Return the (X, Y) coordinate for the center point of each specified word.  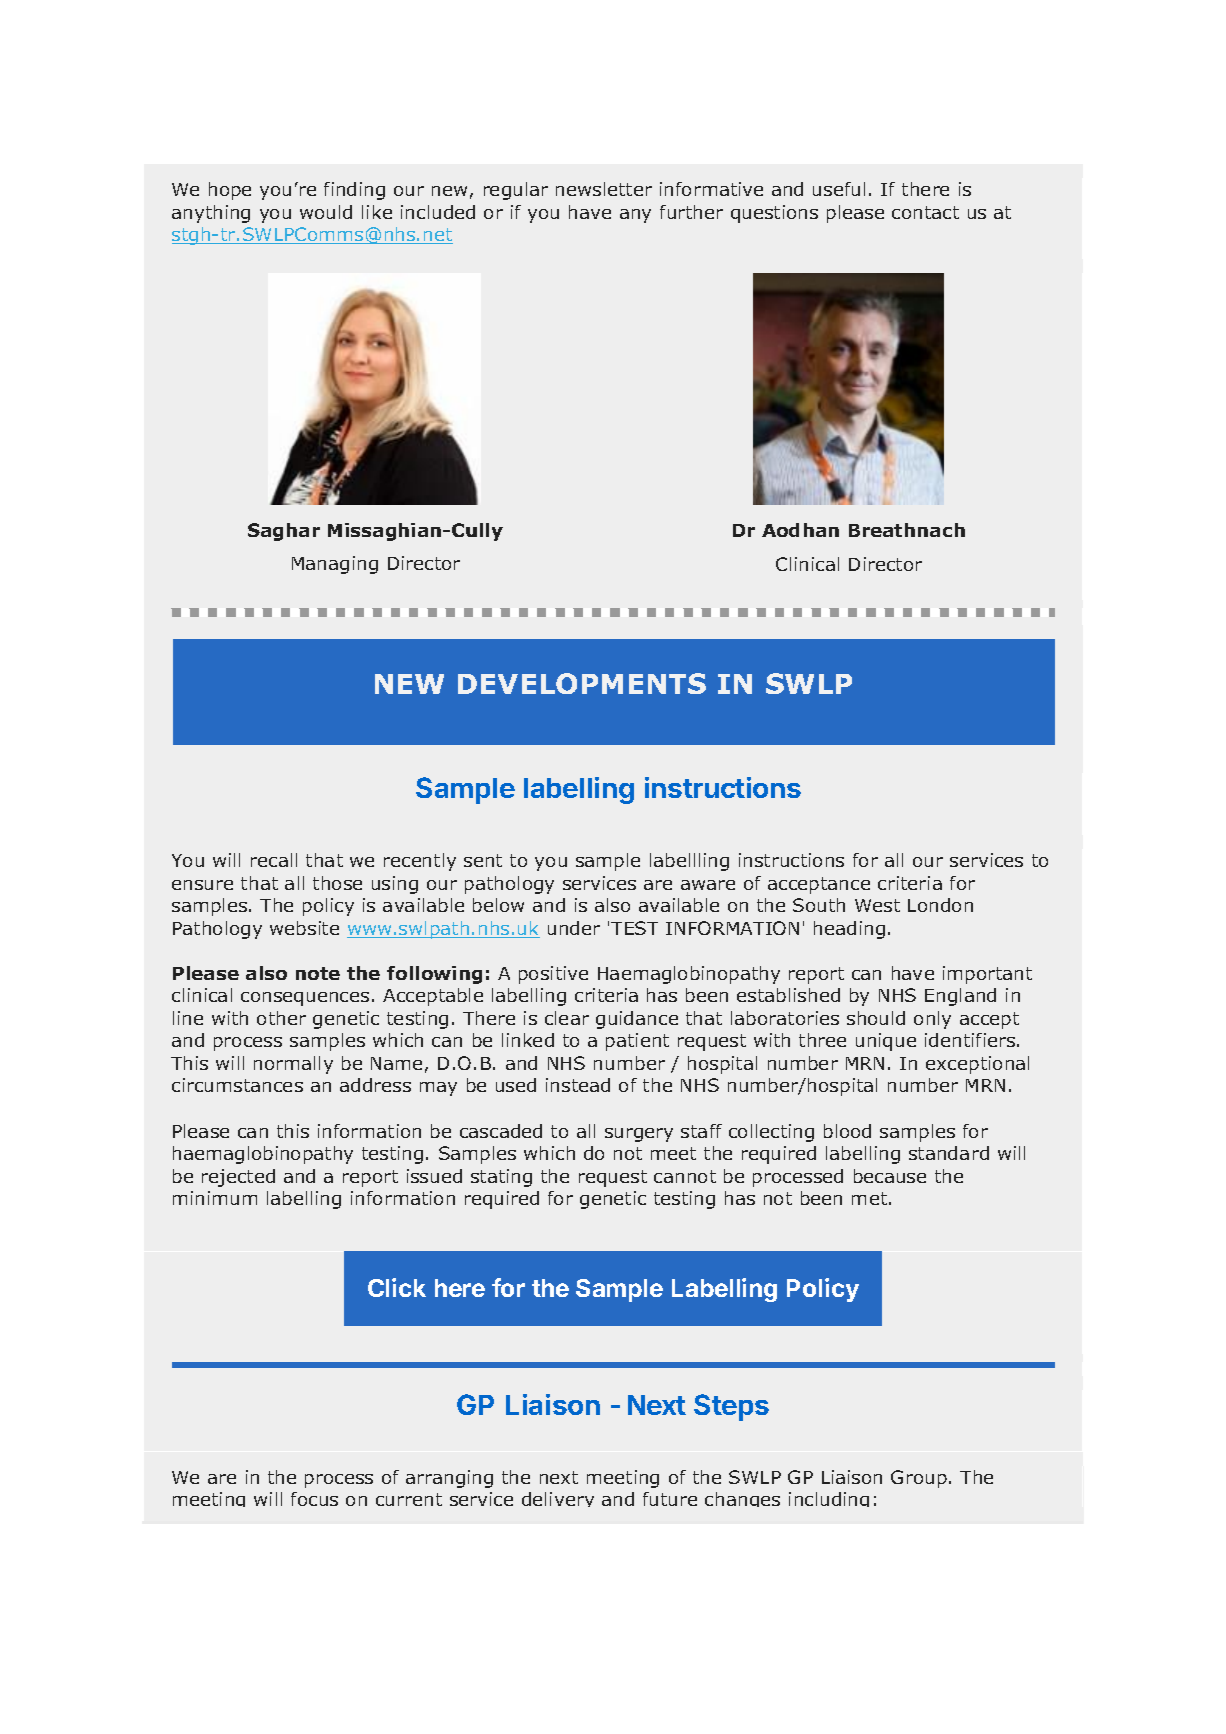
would (326, 212)
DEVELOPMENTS (582, 683)
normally (293, 1065)
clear (567, 1018)
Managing (335, 565)
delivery (558, 1499)
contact (925, 212)
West (877, 905)
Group (919, 1479)
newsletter (604, 189)
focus (314, 1499)
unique (886, 1042)
